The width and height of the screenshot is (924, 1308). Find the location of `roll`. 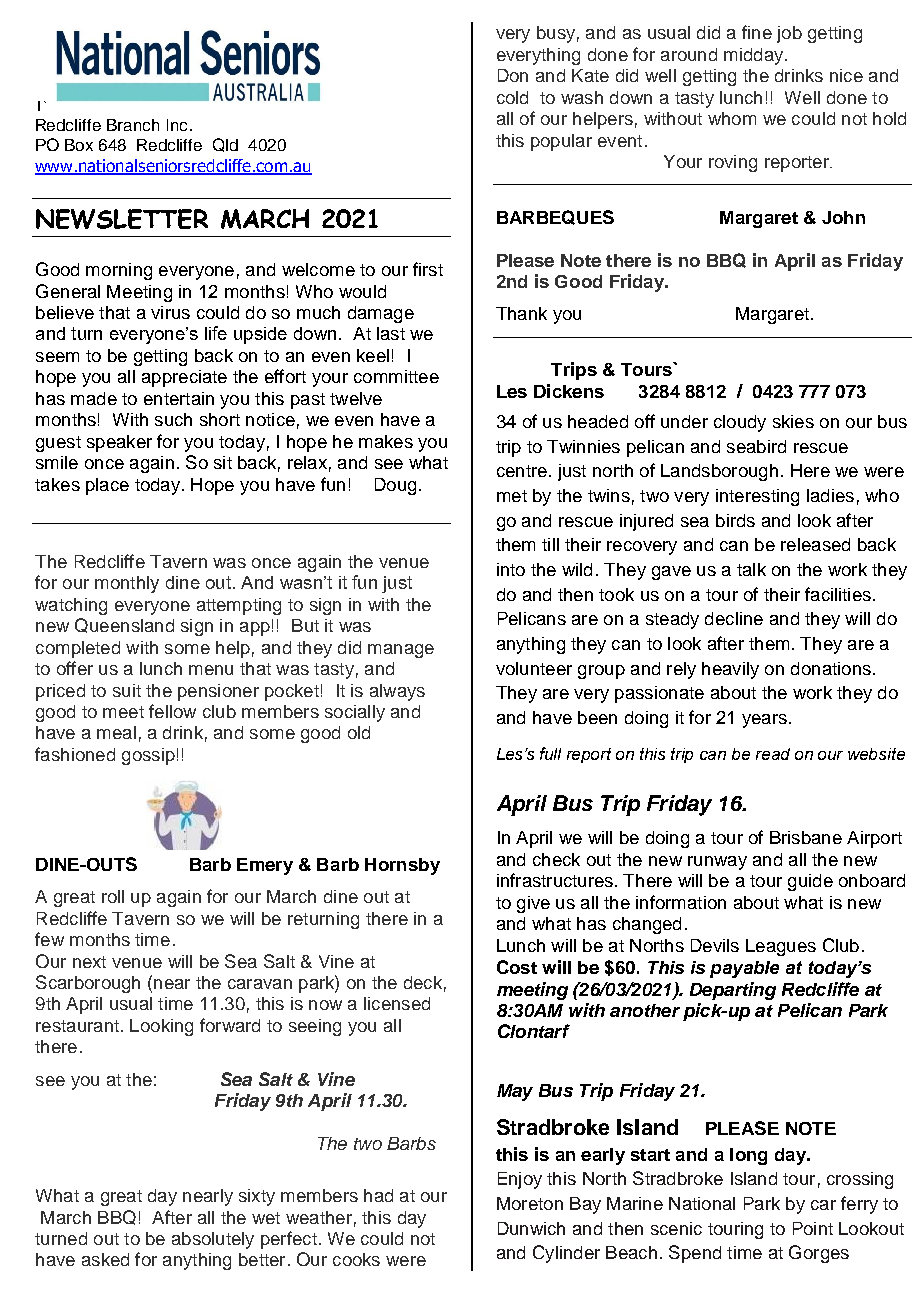

roll is located at coordinates (113, 896).
